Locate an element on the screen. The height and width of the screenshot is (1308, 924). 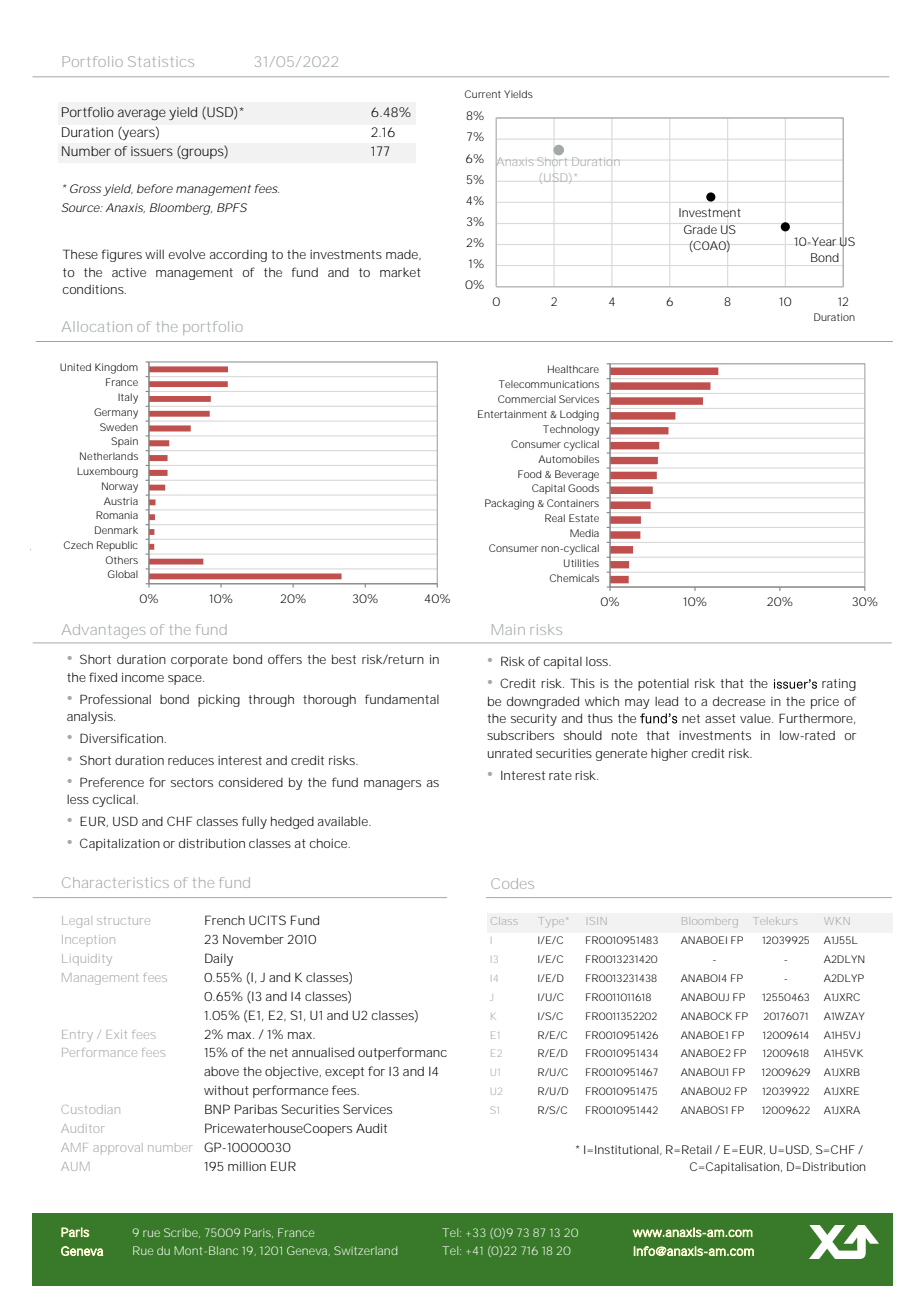
Main is located at coordinates (508, 629).
